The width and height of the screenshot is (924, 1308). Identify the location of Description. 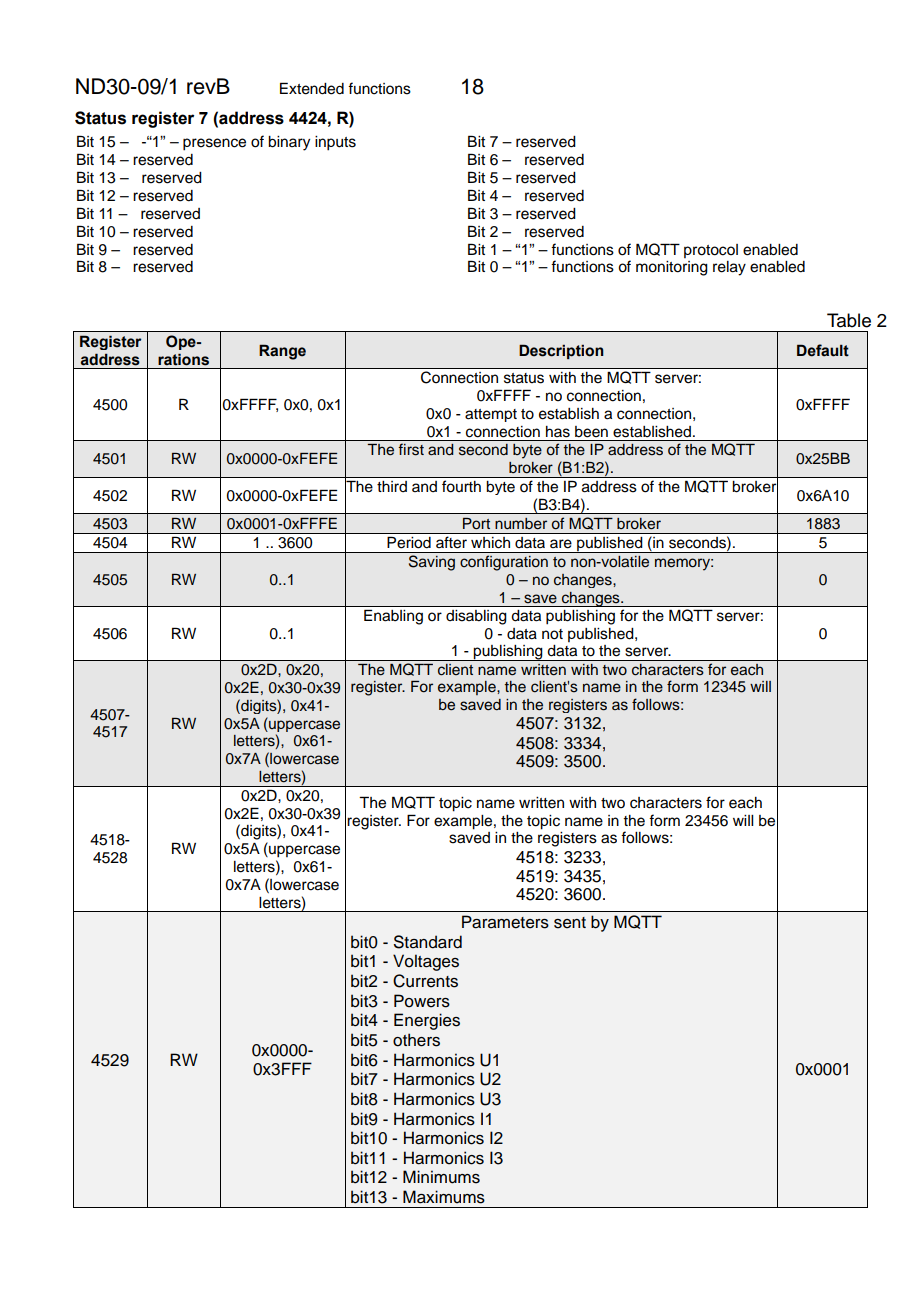
(561, 351).
